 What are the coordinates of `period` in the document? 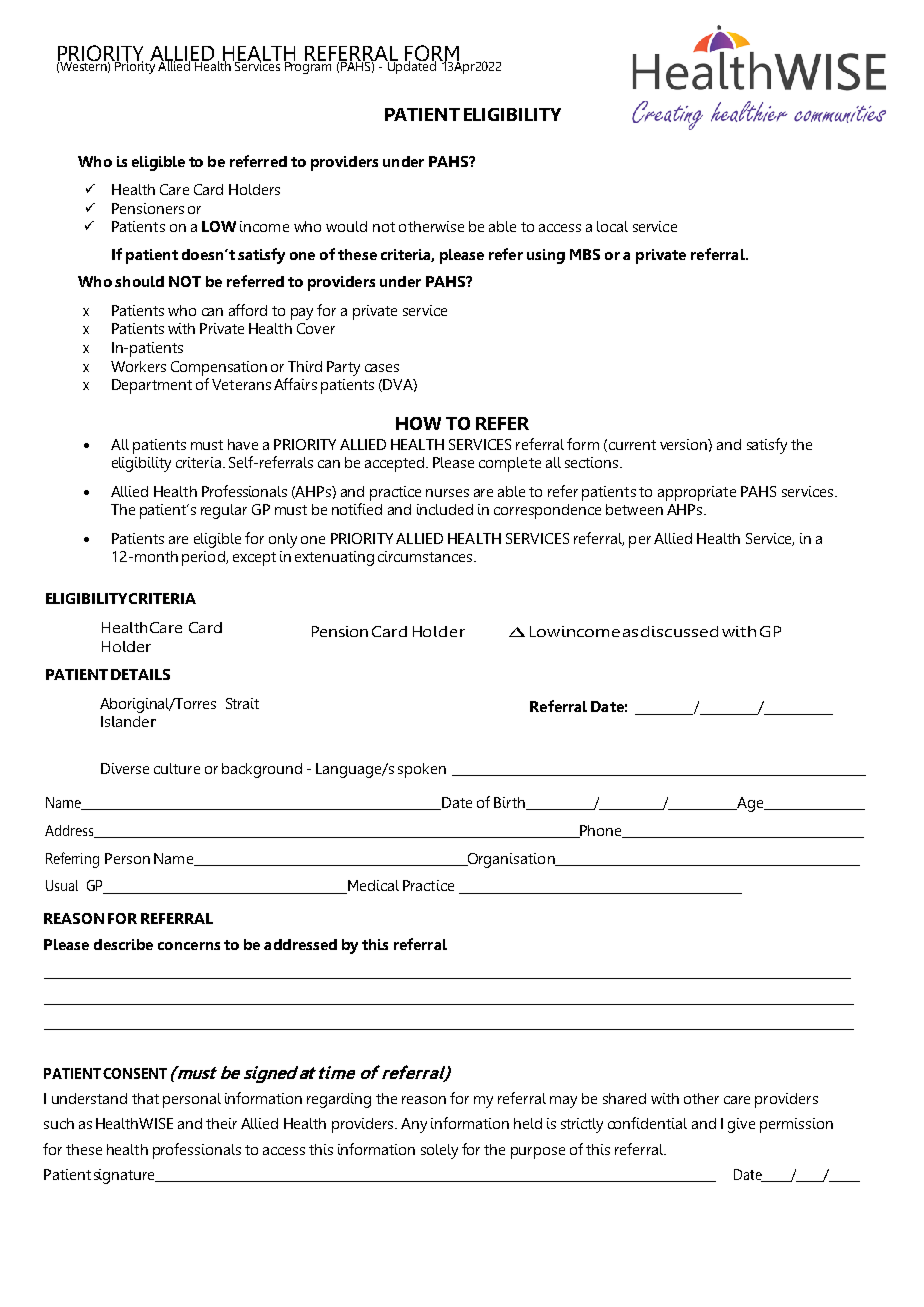 It's located at (204, 558).
